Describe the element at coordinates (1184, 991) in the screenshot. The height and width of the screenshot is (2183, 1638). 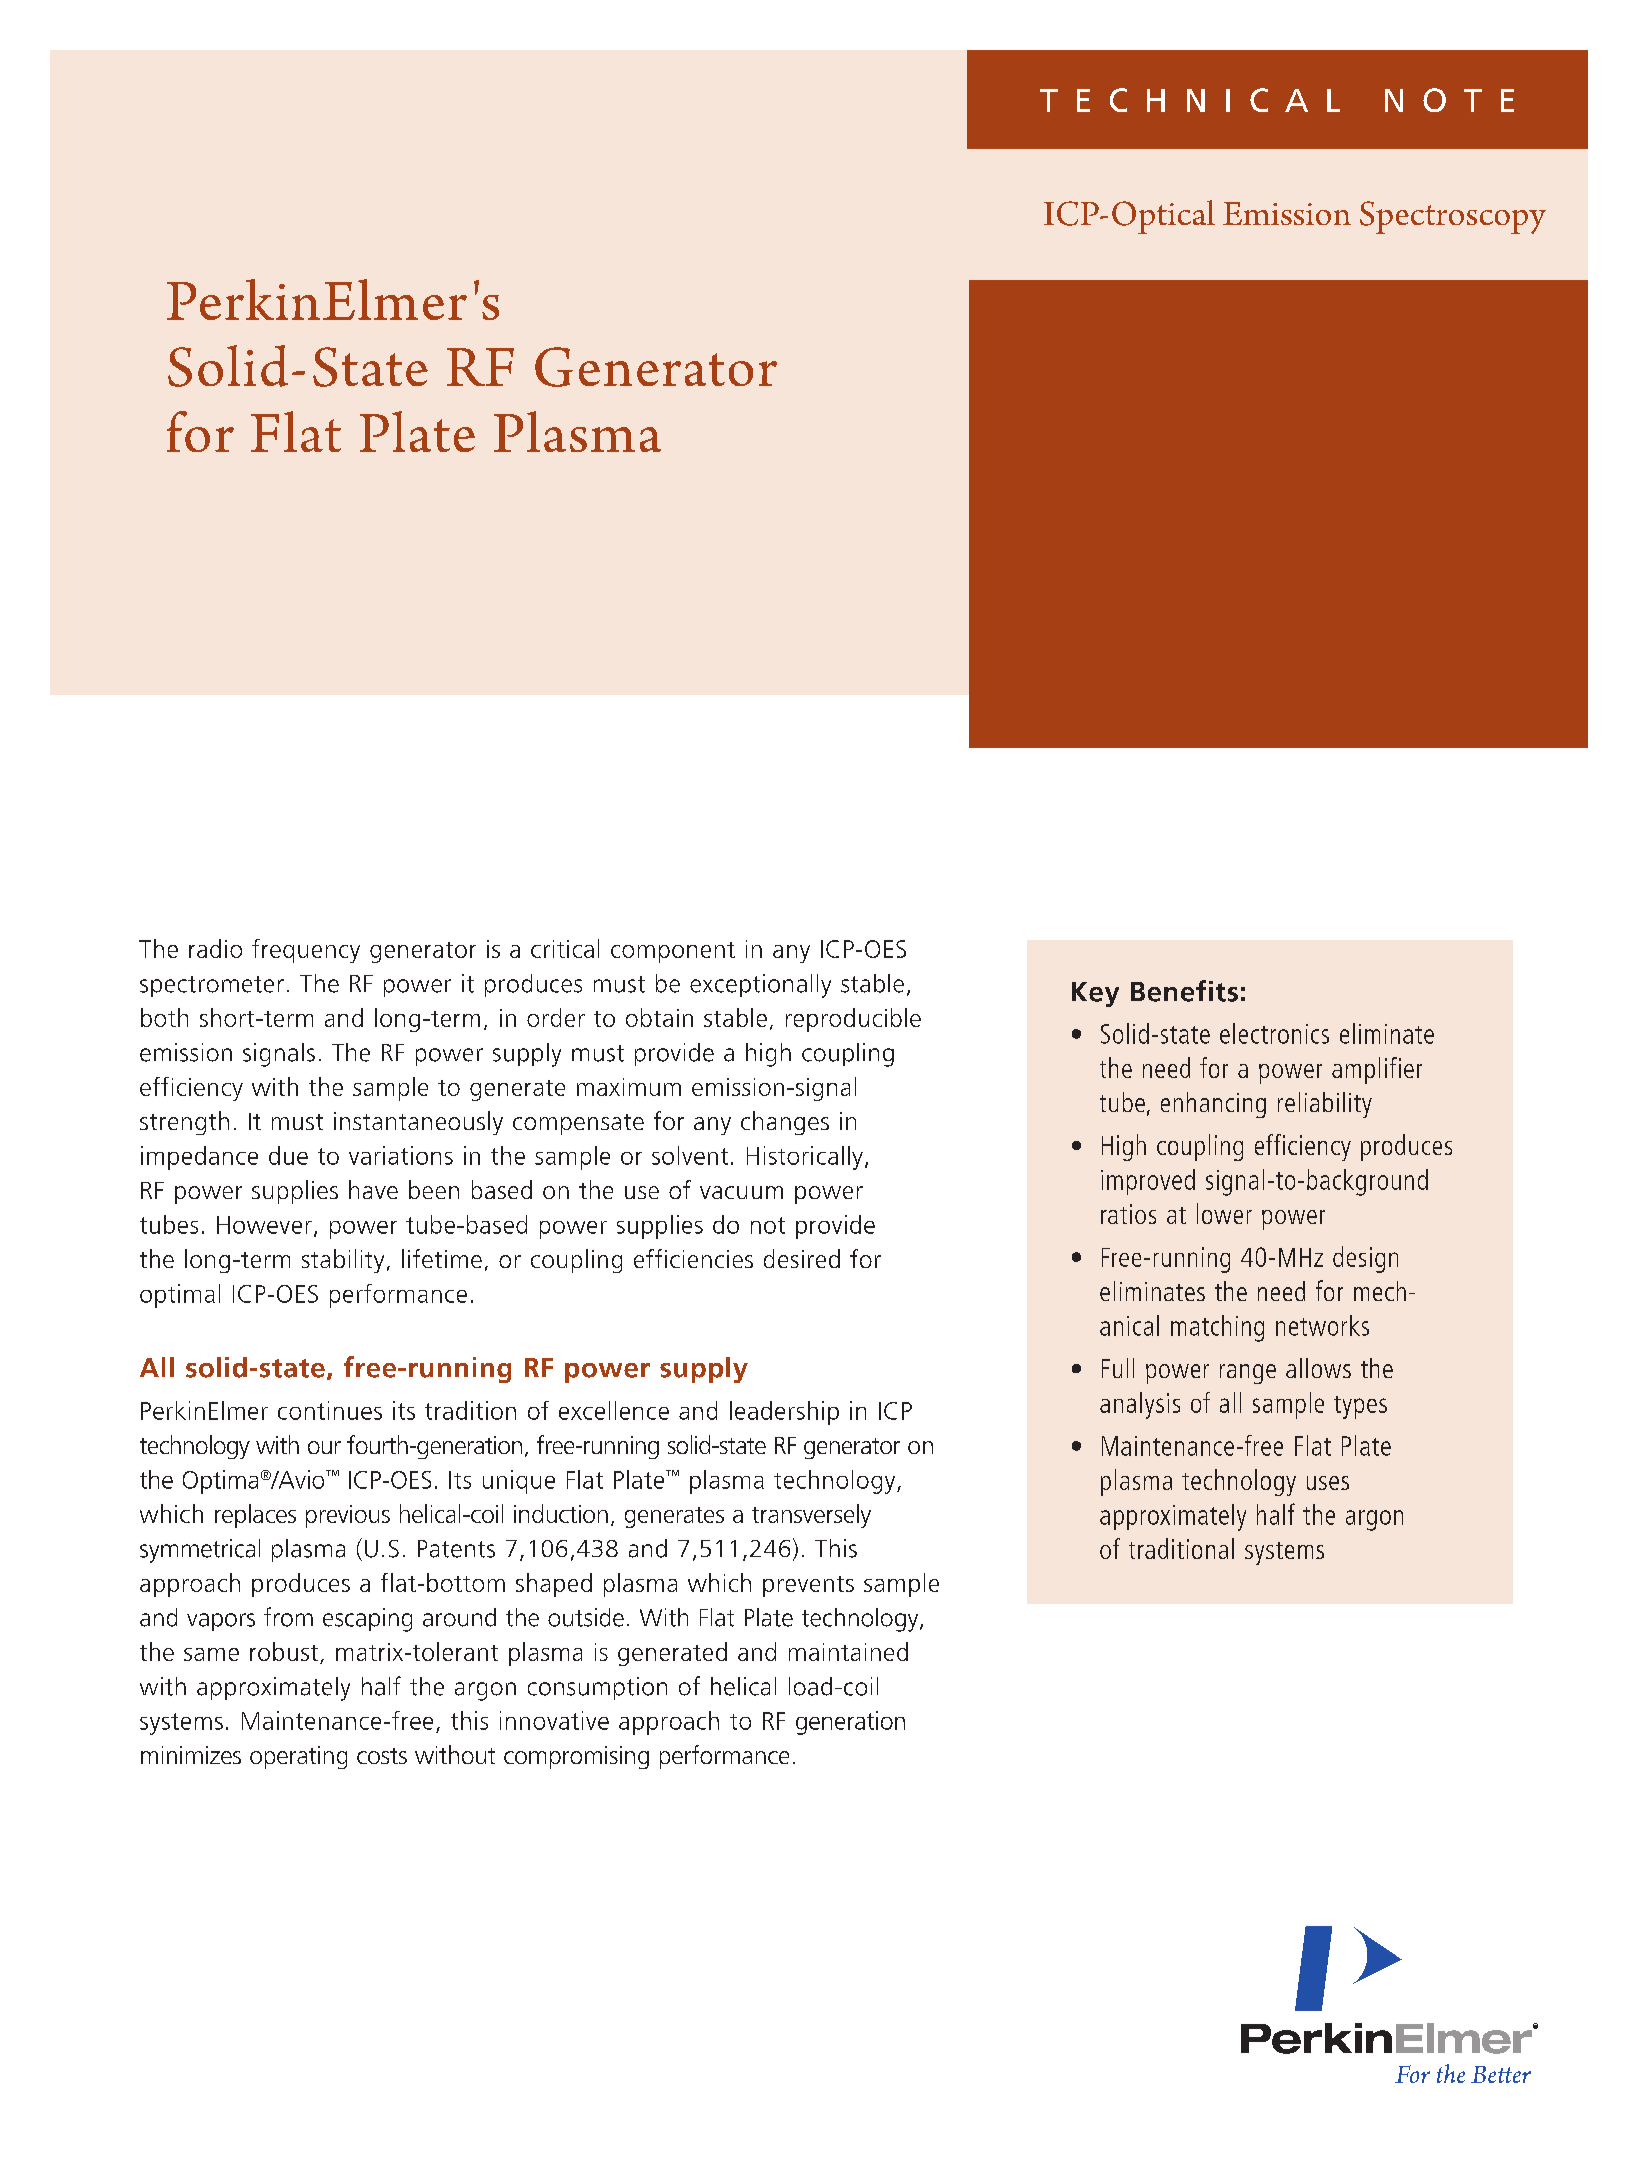
I see `Benefits` at that location.
